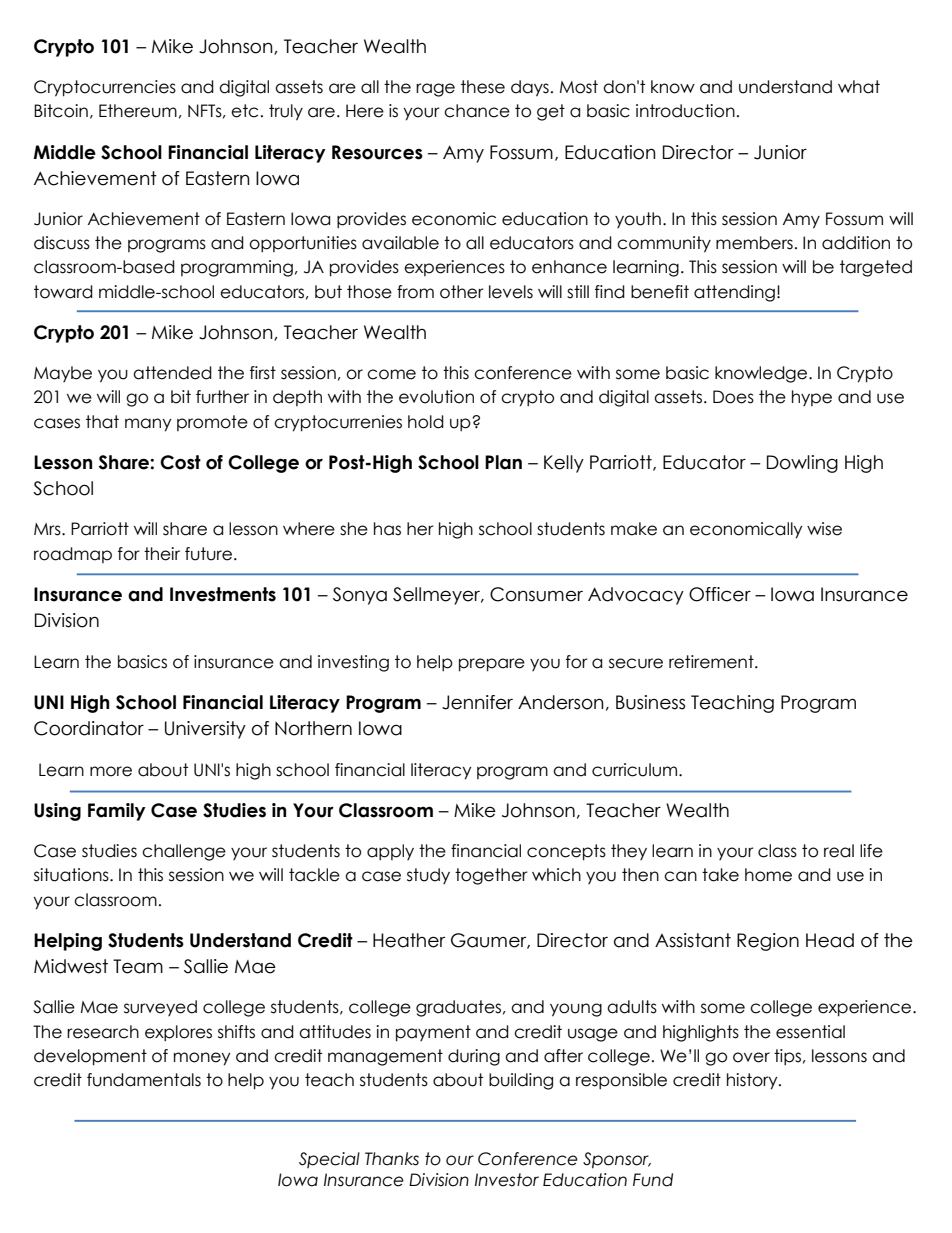 This document has width=952, height=1233. I want to click on challenge, so click(184, 852).
